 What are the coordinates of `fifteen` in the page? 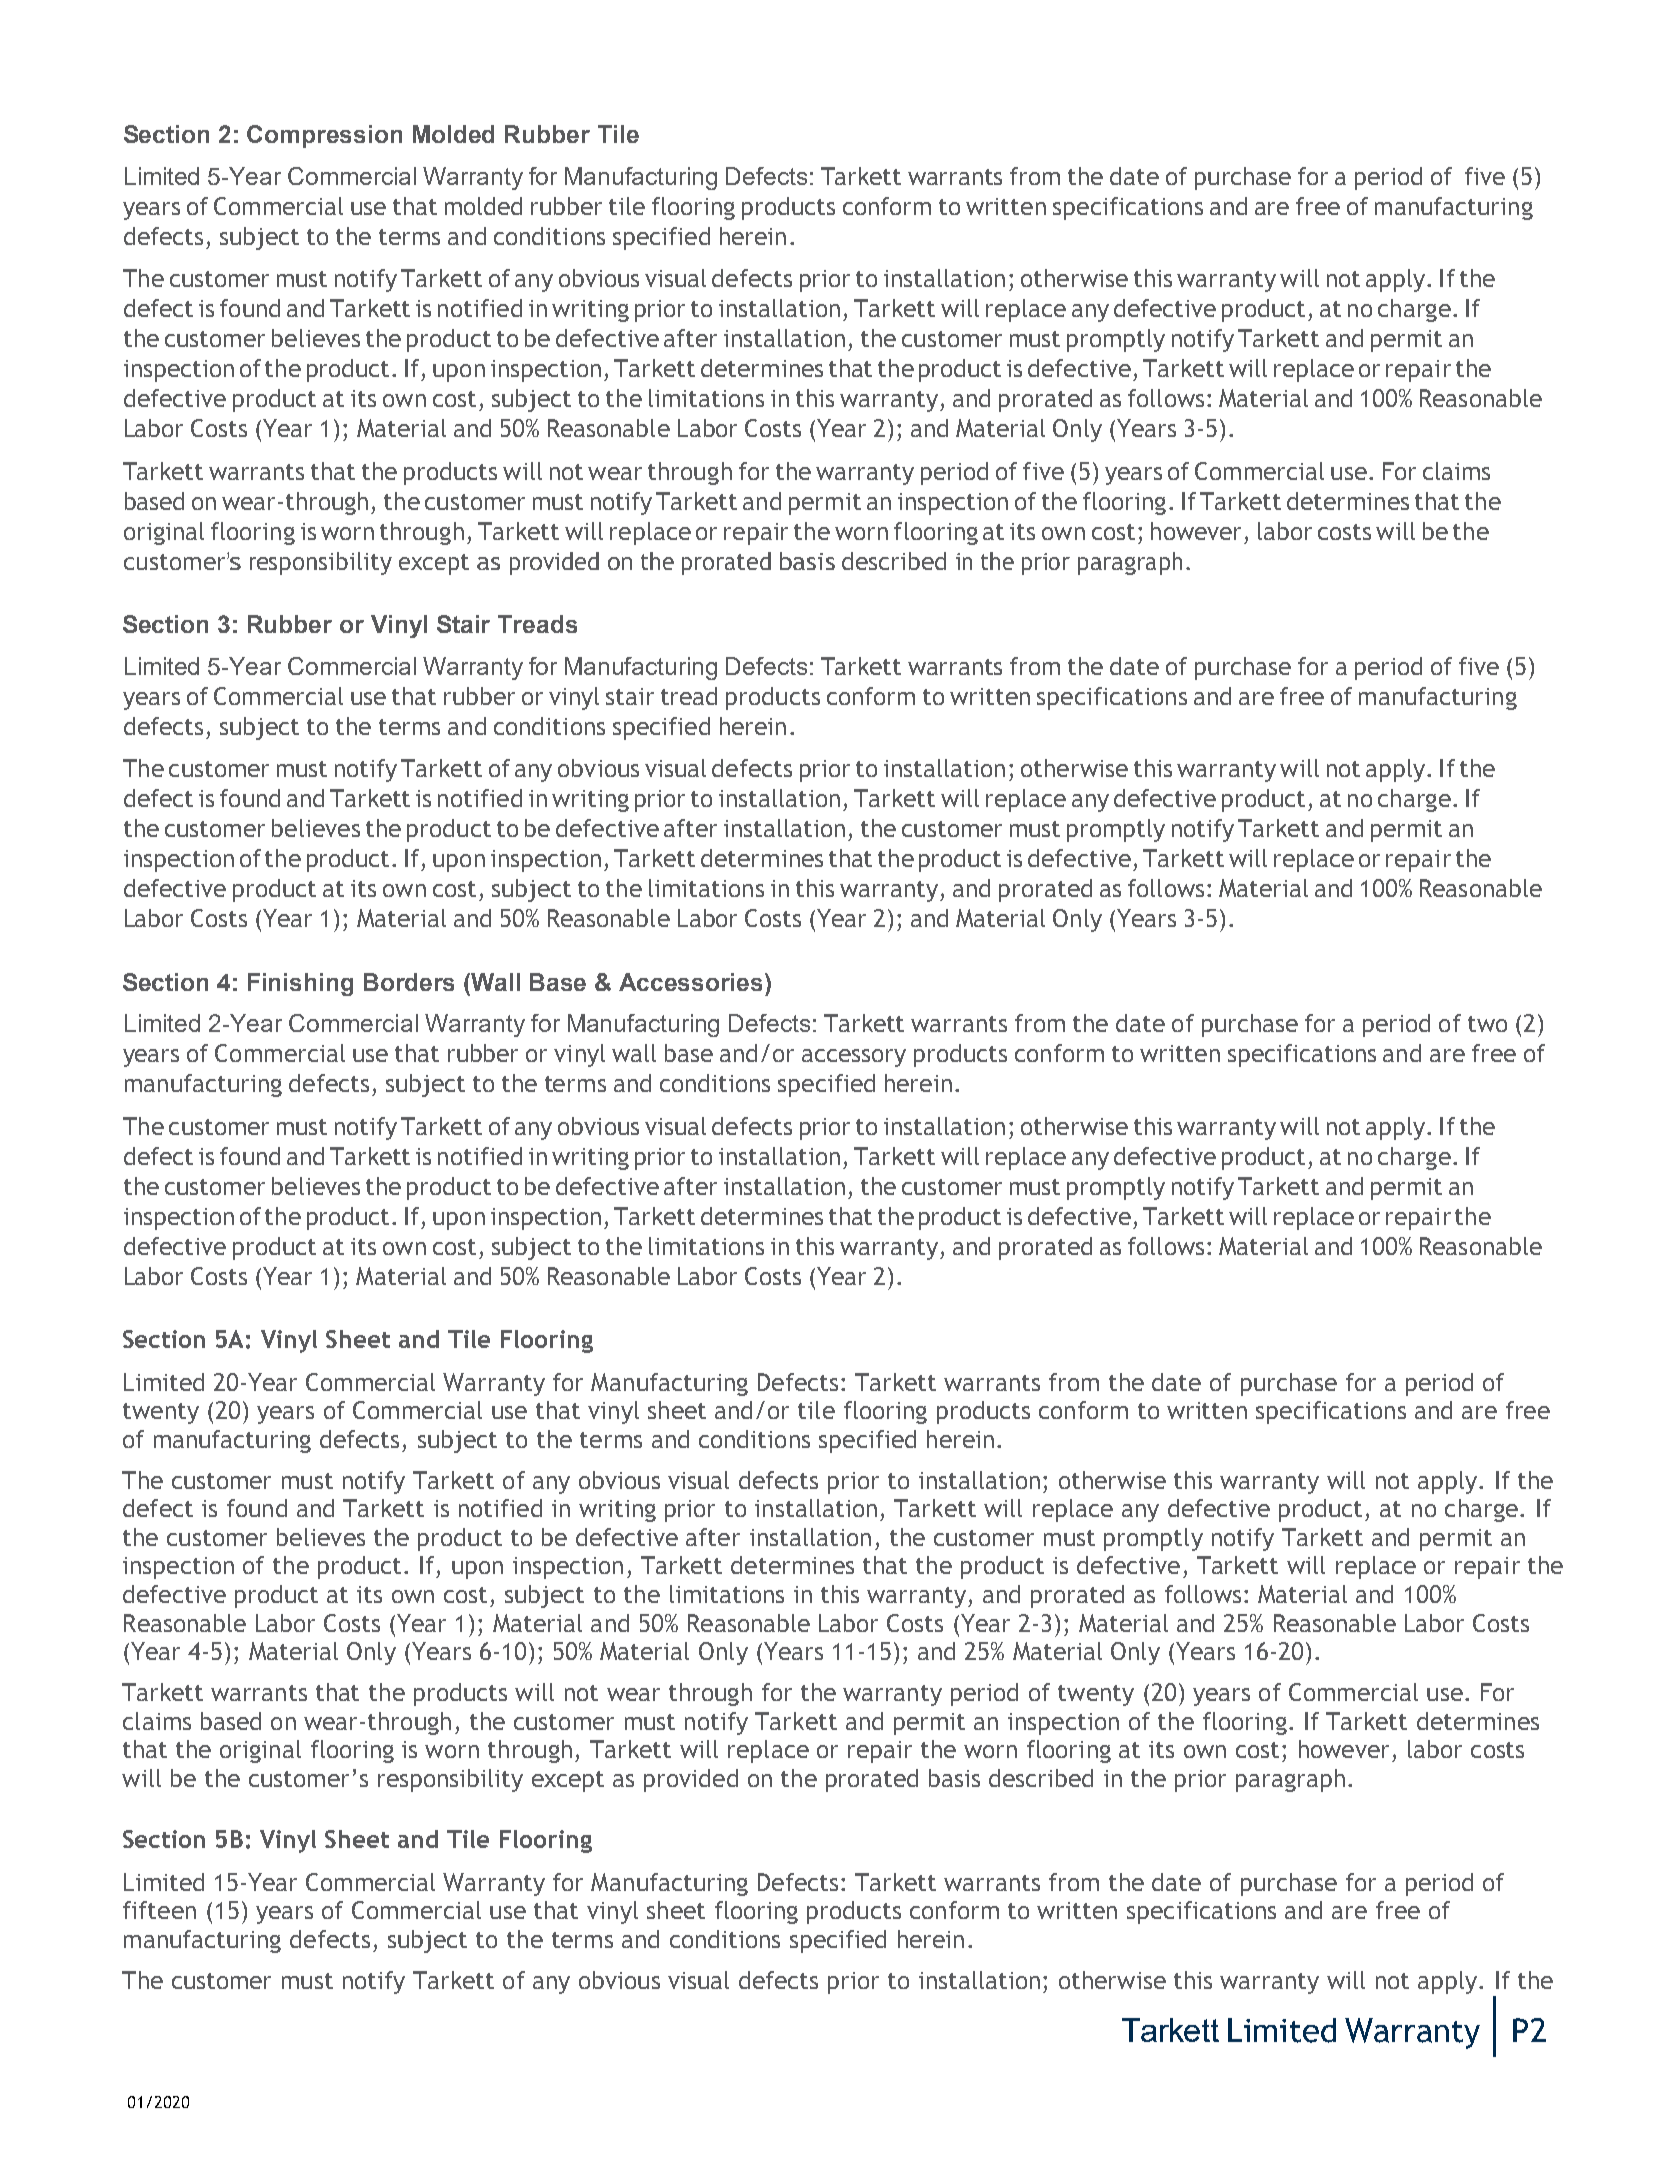 It's located at (159, 1910).
